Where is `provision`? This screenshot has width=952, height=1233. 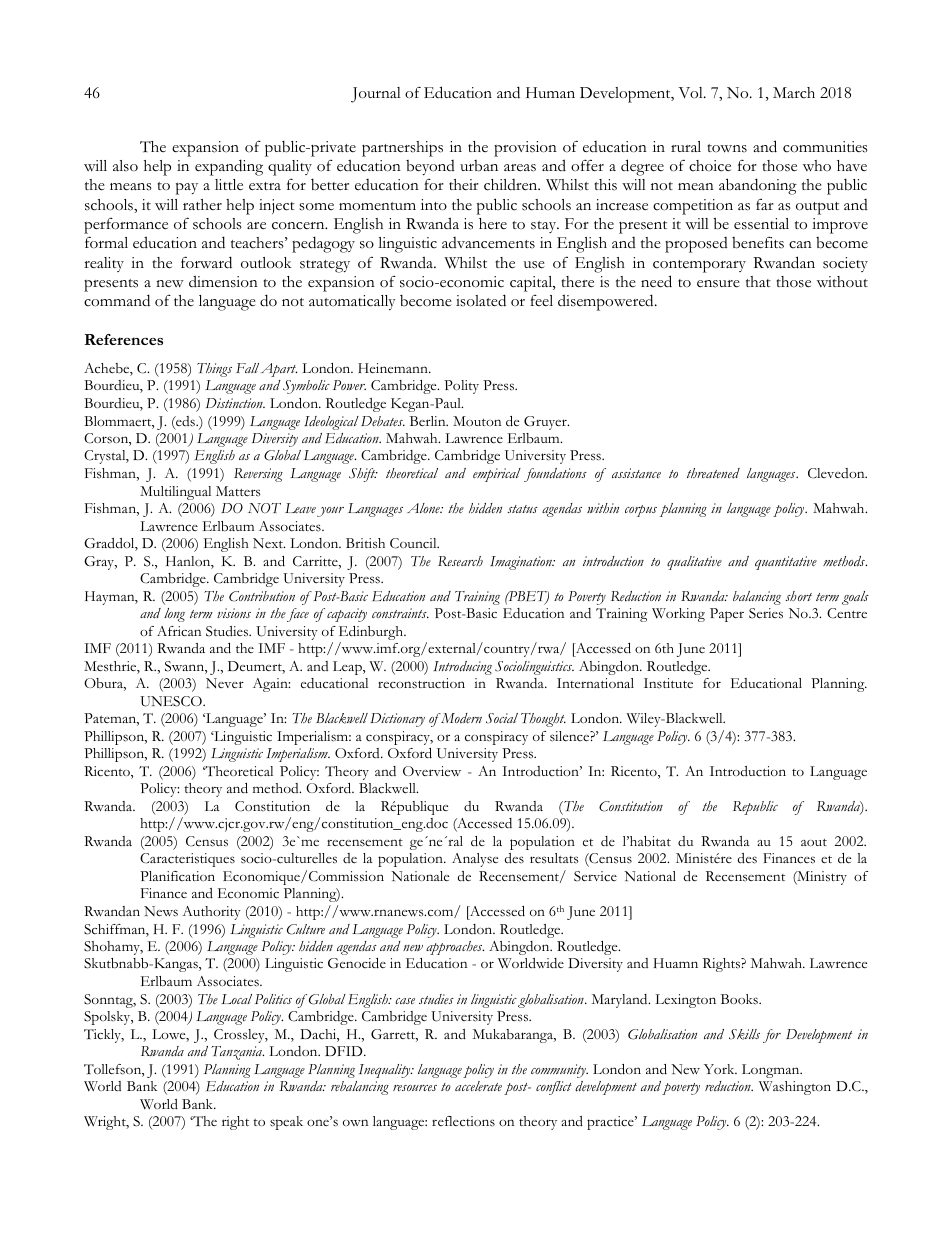 provision is located at coordinates (525, 149).
